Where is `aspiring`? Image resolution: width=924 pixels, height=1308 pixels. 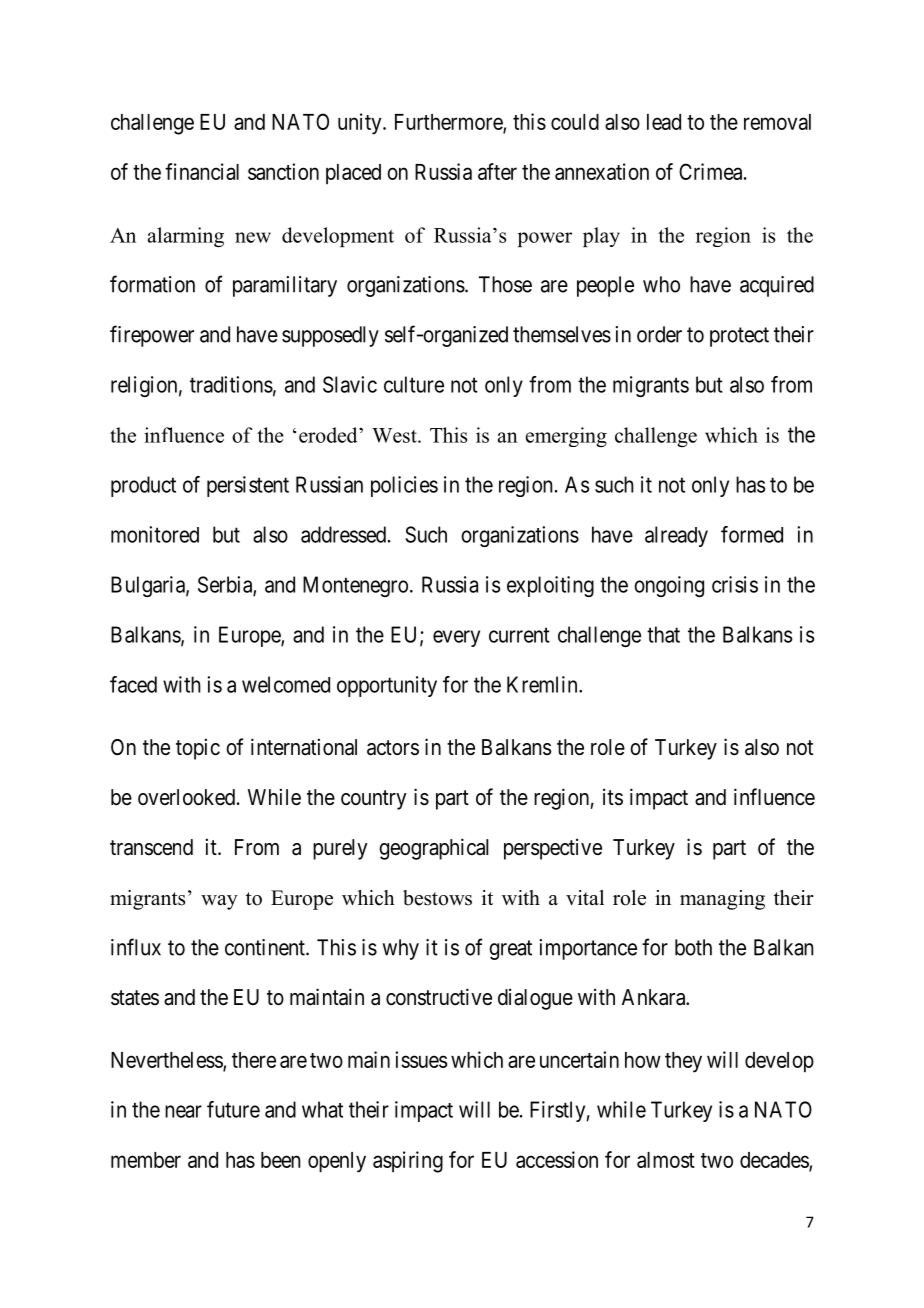 aspiring is located at coordinates (408, 1162).
